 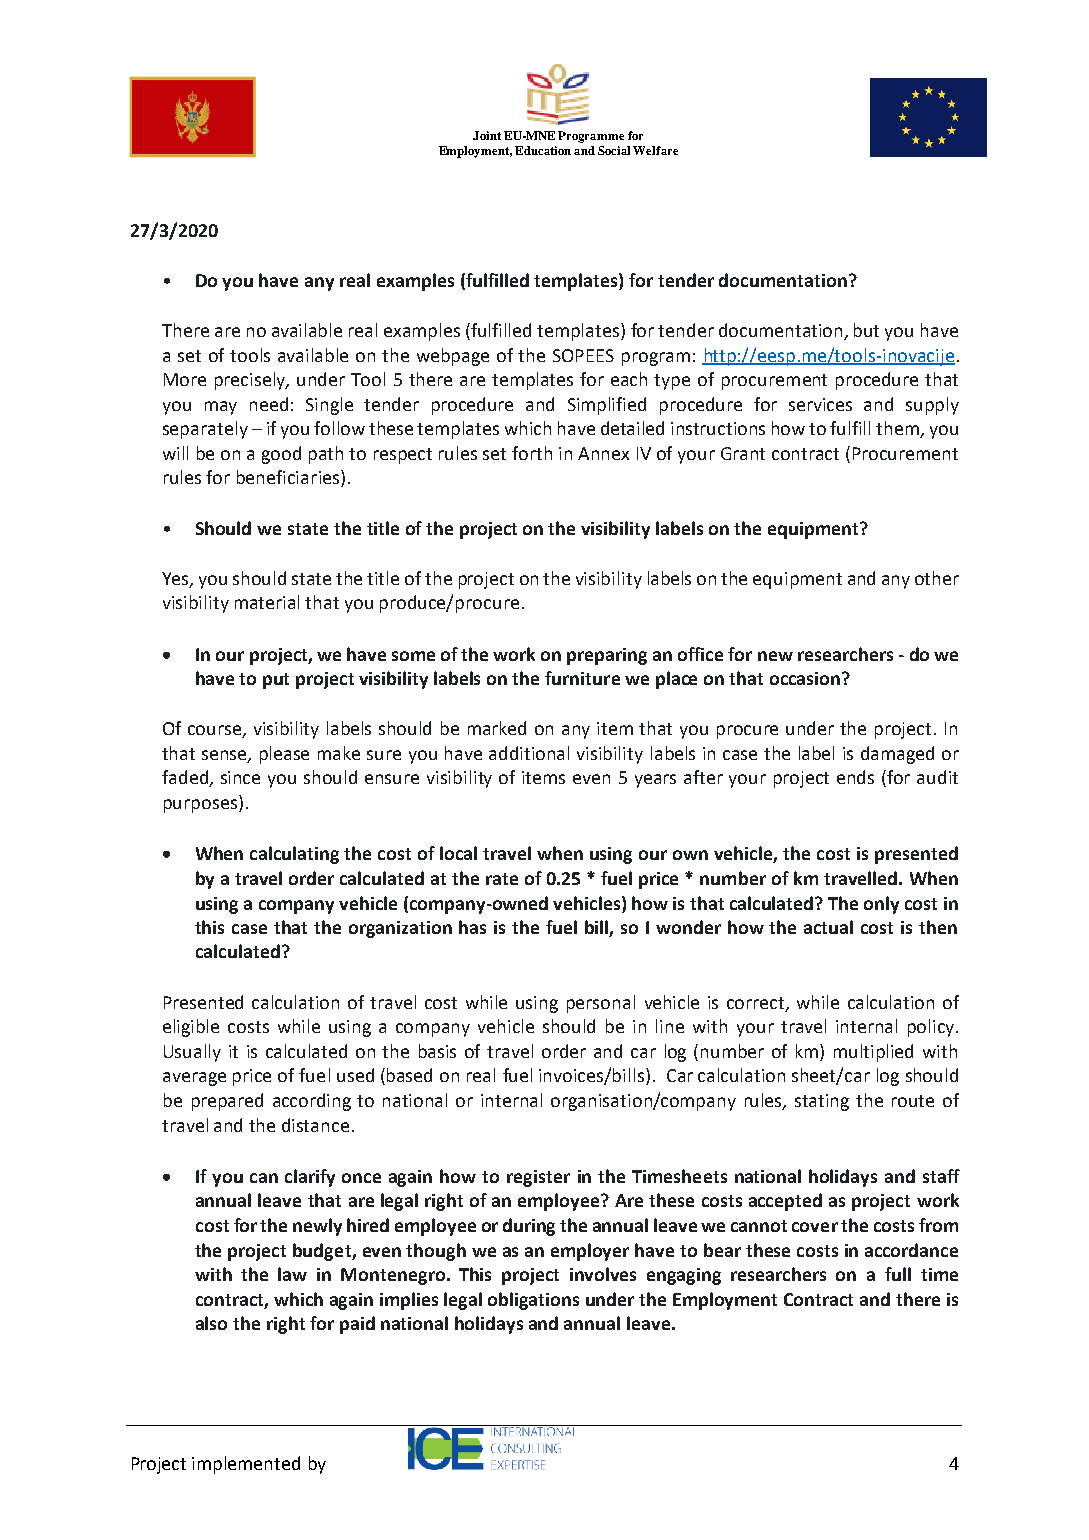 What do you see at coordinates (543, 150) in the screenshot?
I see `Education` at bounding box center [543, 150].
